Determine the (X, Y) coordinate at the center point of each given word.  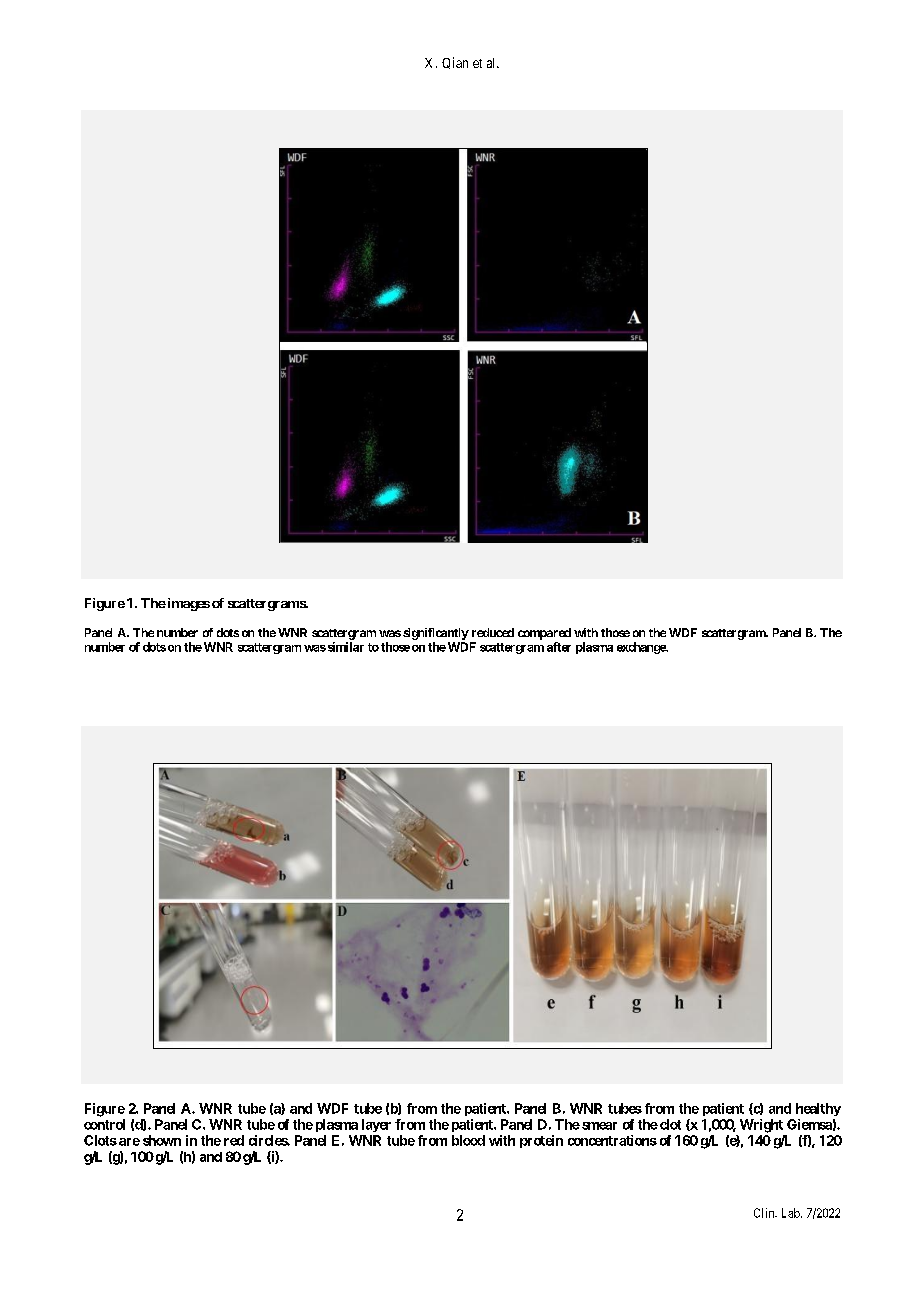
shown (162, 1140)
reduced (493, 632)
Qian (455, 63)
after (559, 647)
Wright (761, 1126)
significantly (436, 634)
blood (468, 1140)
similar (344, 647)
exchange (642, 648)
